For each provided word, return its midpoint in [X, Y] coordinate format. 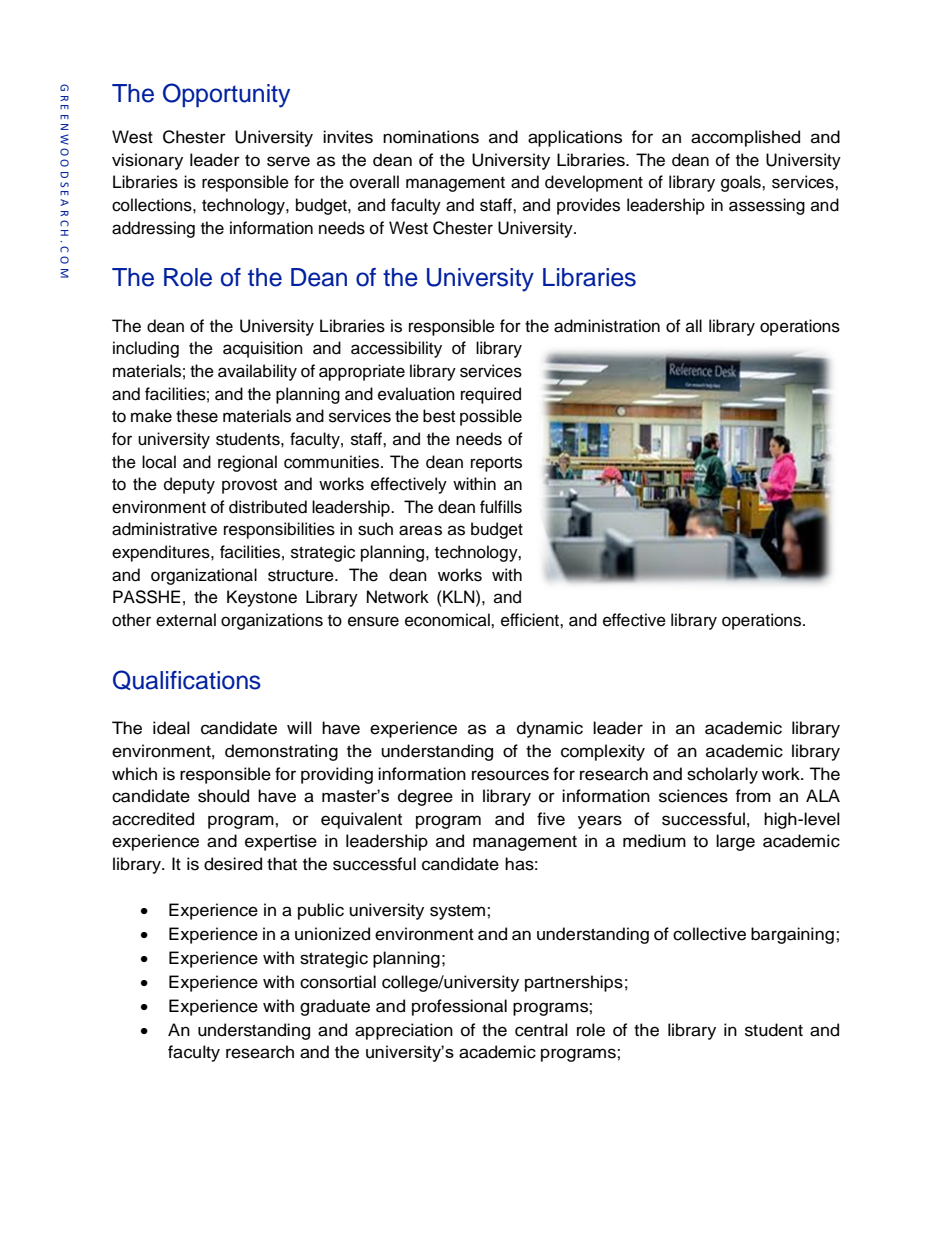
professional [459, 1007]
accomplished [745, 138]
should [223, 796]
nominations [431, 137]
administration [607, 326]
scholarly [722, 775]
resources [510, 775]
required [491, 395]
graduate [335, 1007]
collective [709, 934]
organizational [204, 576]
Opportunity [226, 95]
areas [420, 530]
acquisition [263, 349]
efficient [531, 620]
